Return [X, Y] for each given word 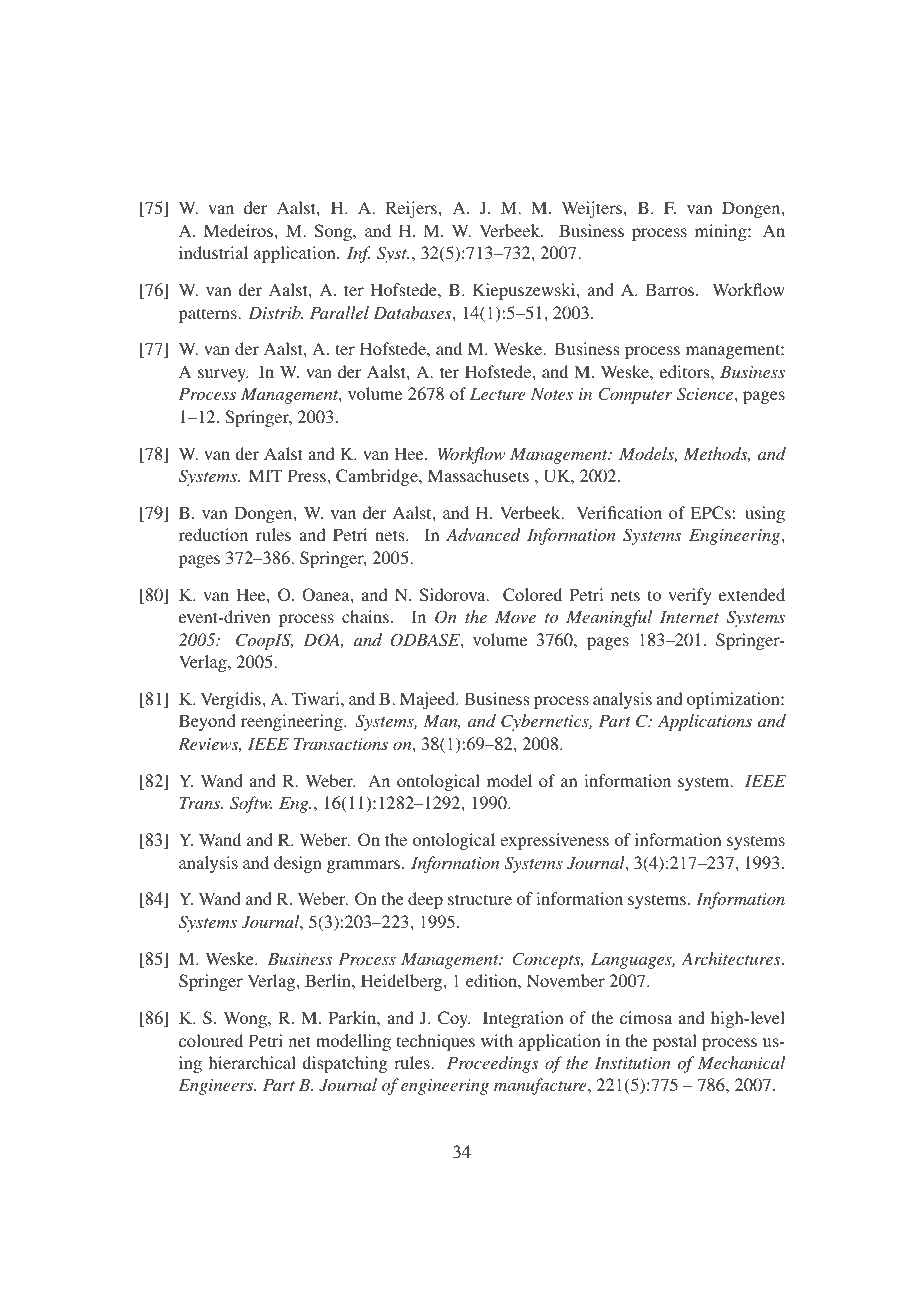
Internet [689, 617]
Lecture [498, 394]
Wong [246, 1019]
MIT [266, 475]
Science [706, 394]
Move [515, 617]
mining [722, 232]
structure [480, 899]
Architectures [732, 958]
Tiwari [317, 698]
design [298, 864]
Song [334, 232]
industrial [213, 252]
